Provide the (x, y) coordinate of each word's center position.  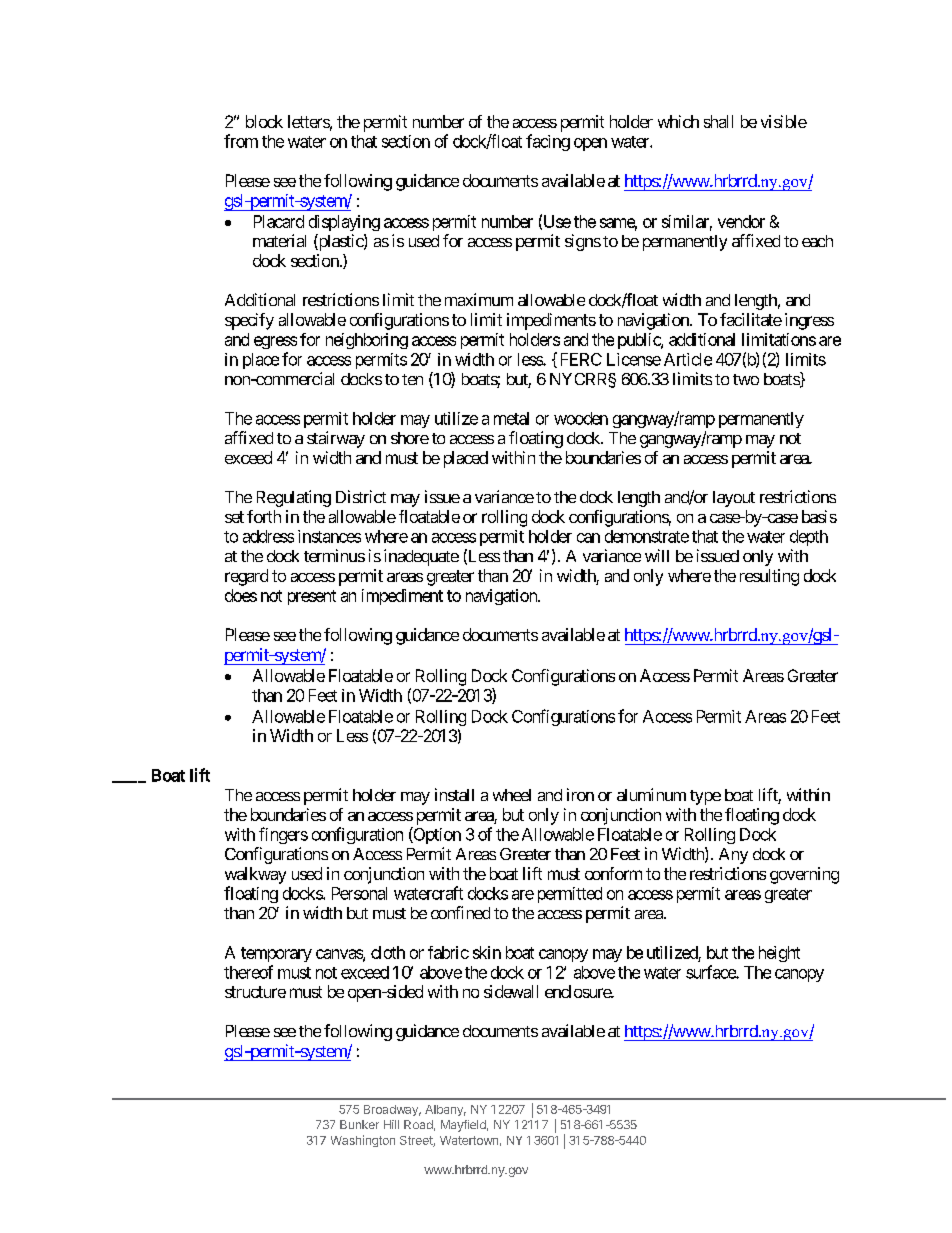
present (312, 597)
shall (718, 121)
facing (548, 142)
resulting (769, 577)
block (264, 121)
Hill (391, 1124)
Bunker (359, 1124)
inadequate (421, 557)
